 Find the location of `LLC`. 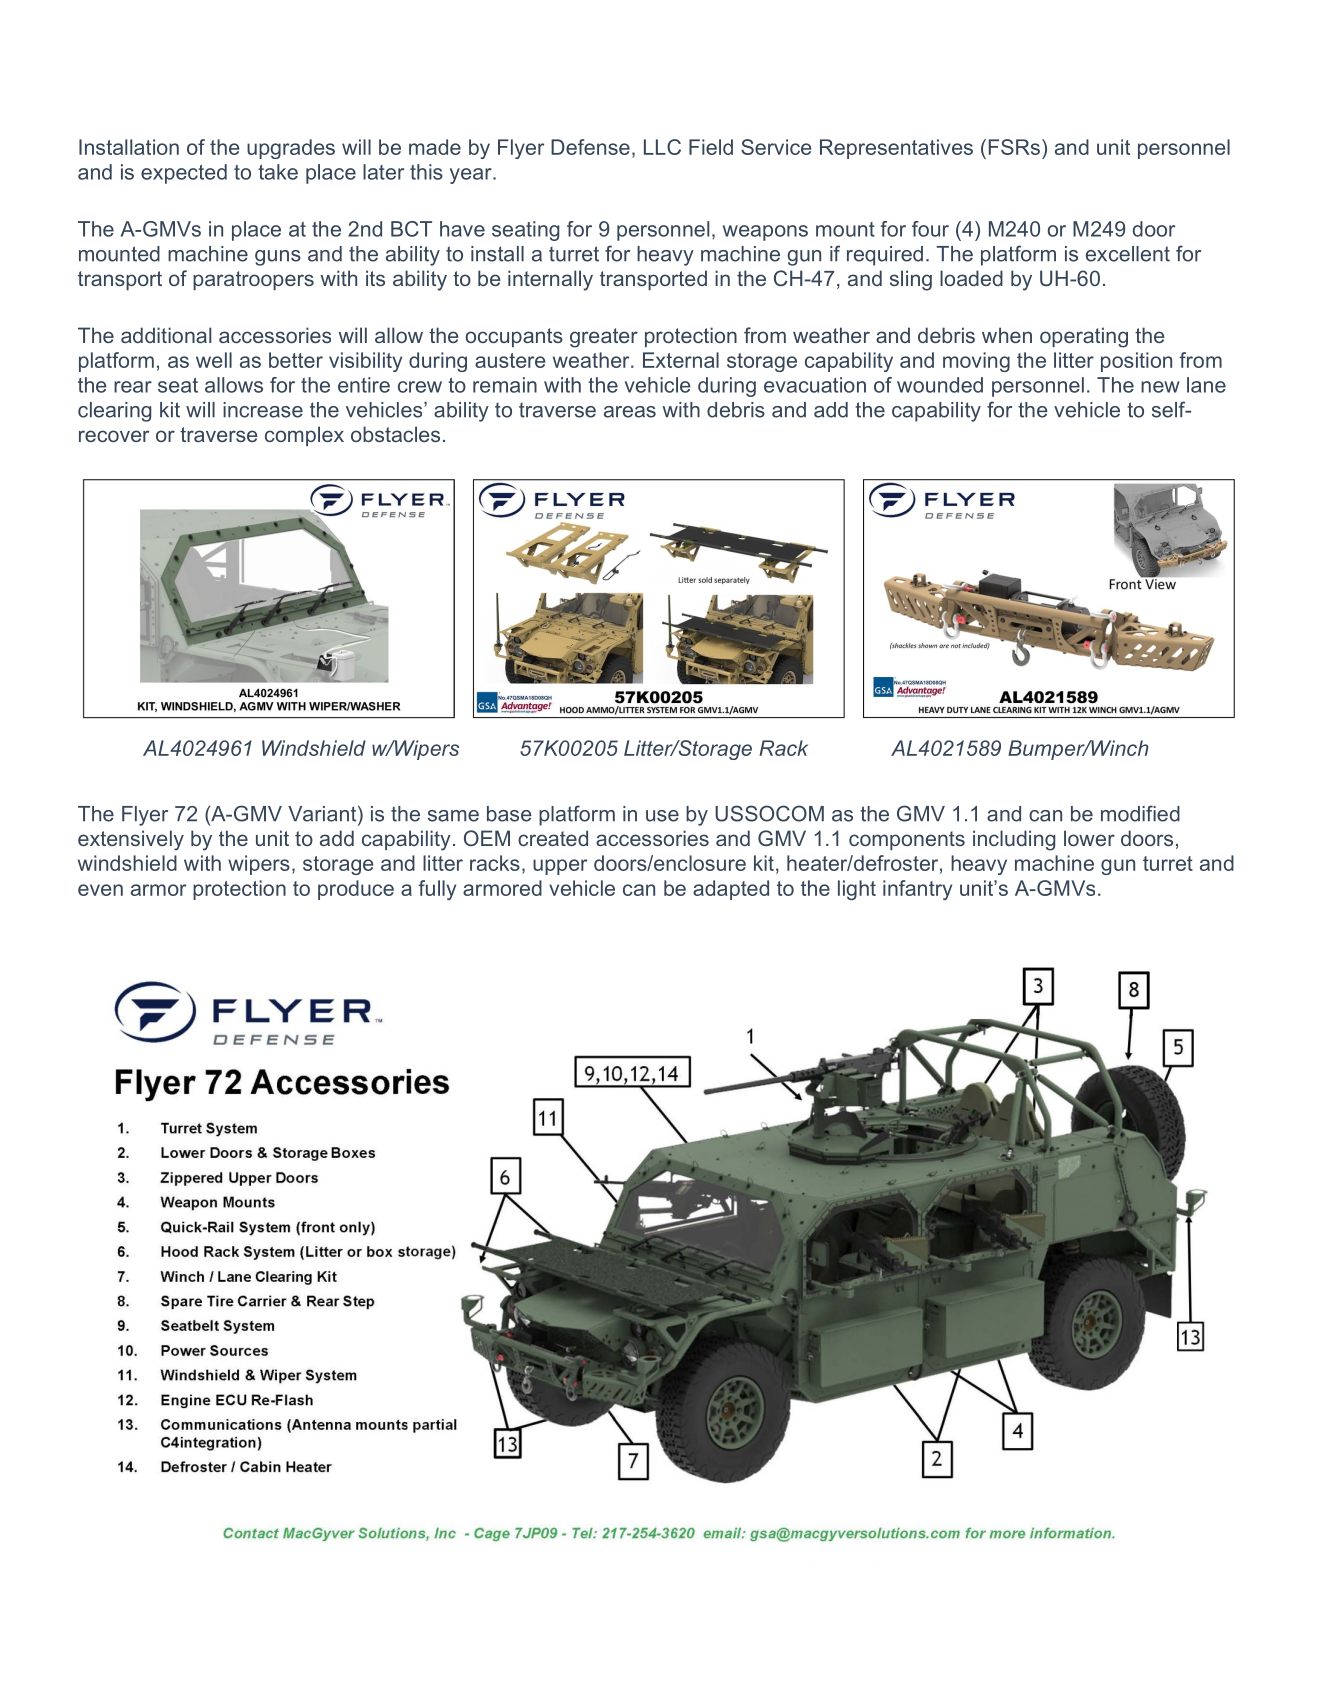

LLC is located at coordinates (662, 147).
